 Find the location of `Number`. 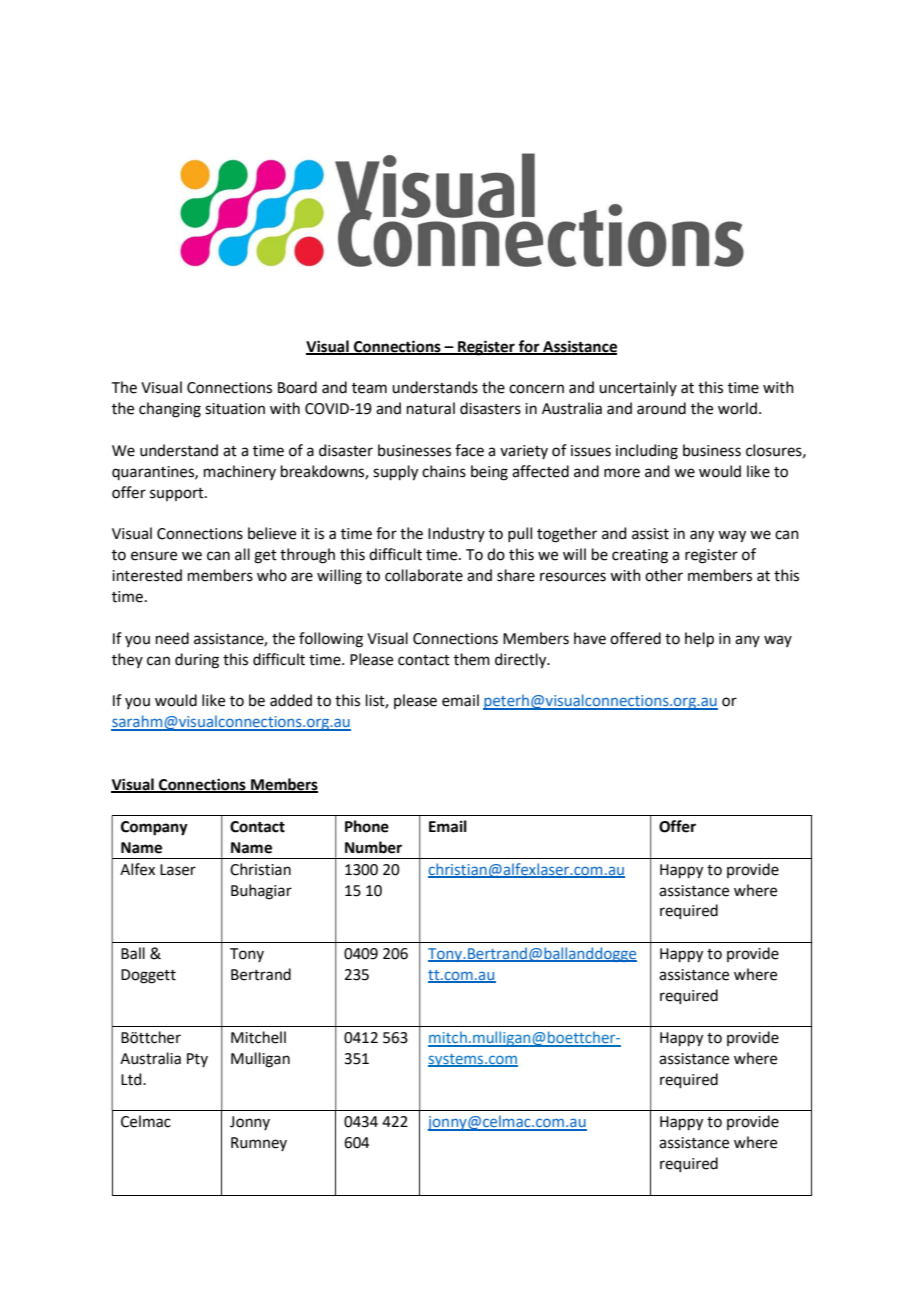

Number is located at coordinates (373, 847).
